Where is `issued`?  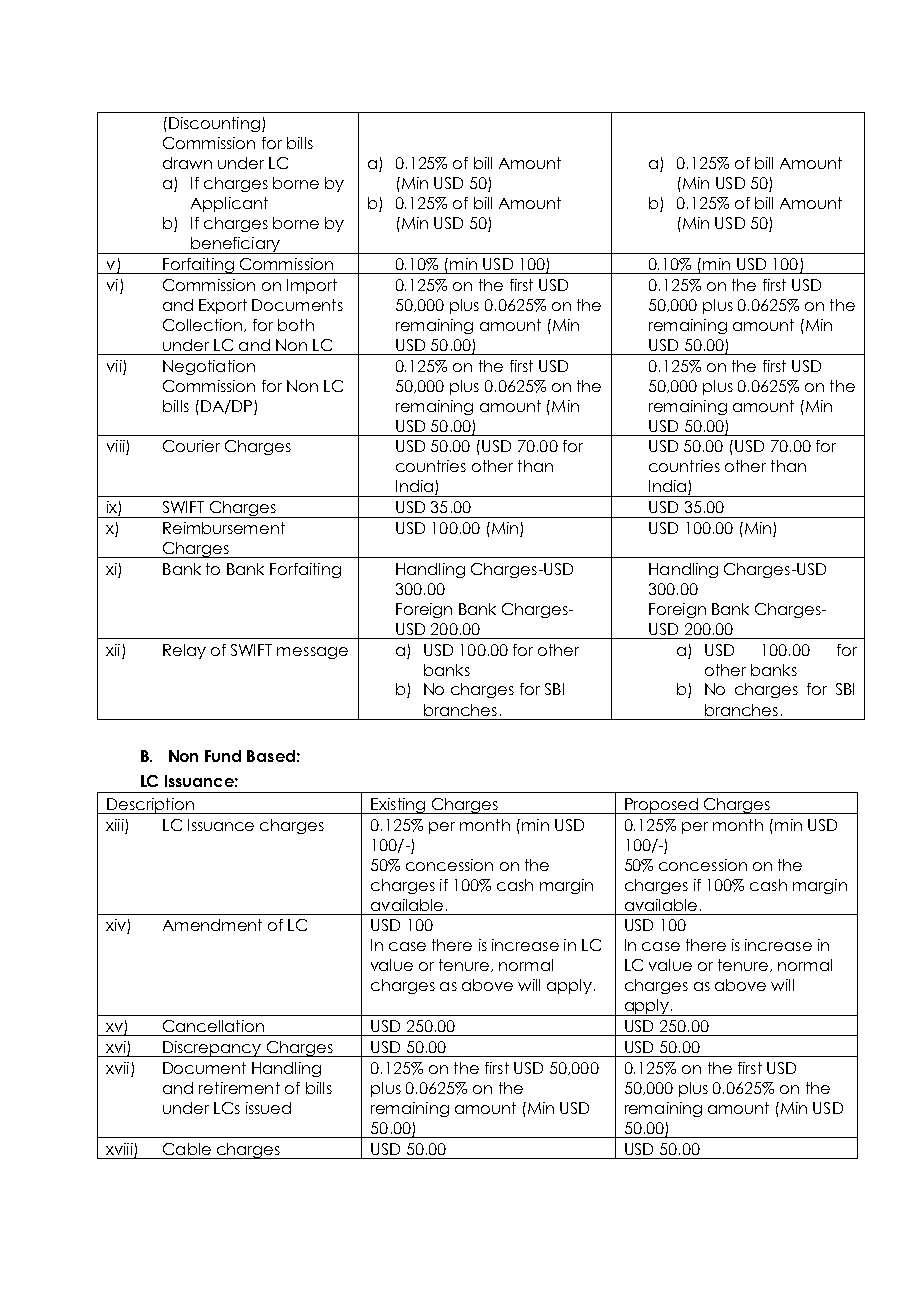
issued is located at coordinates (268, 1108).
